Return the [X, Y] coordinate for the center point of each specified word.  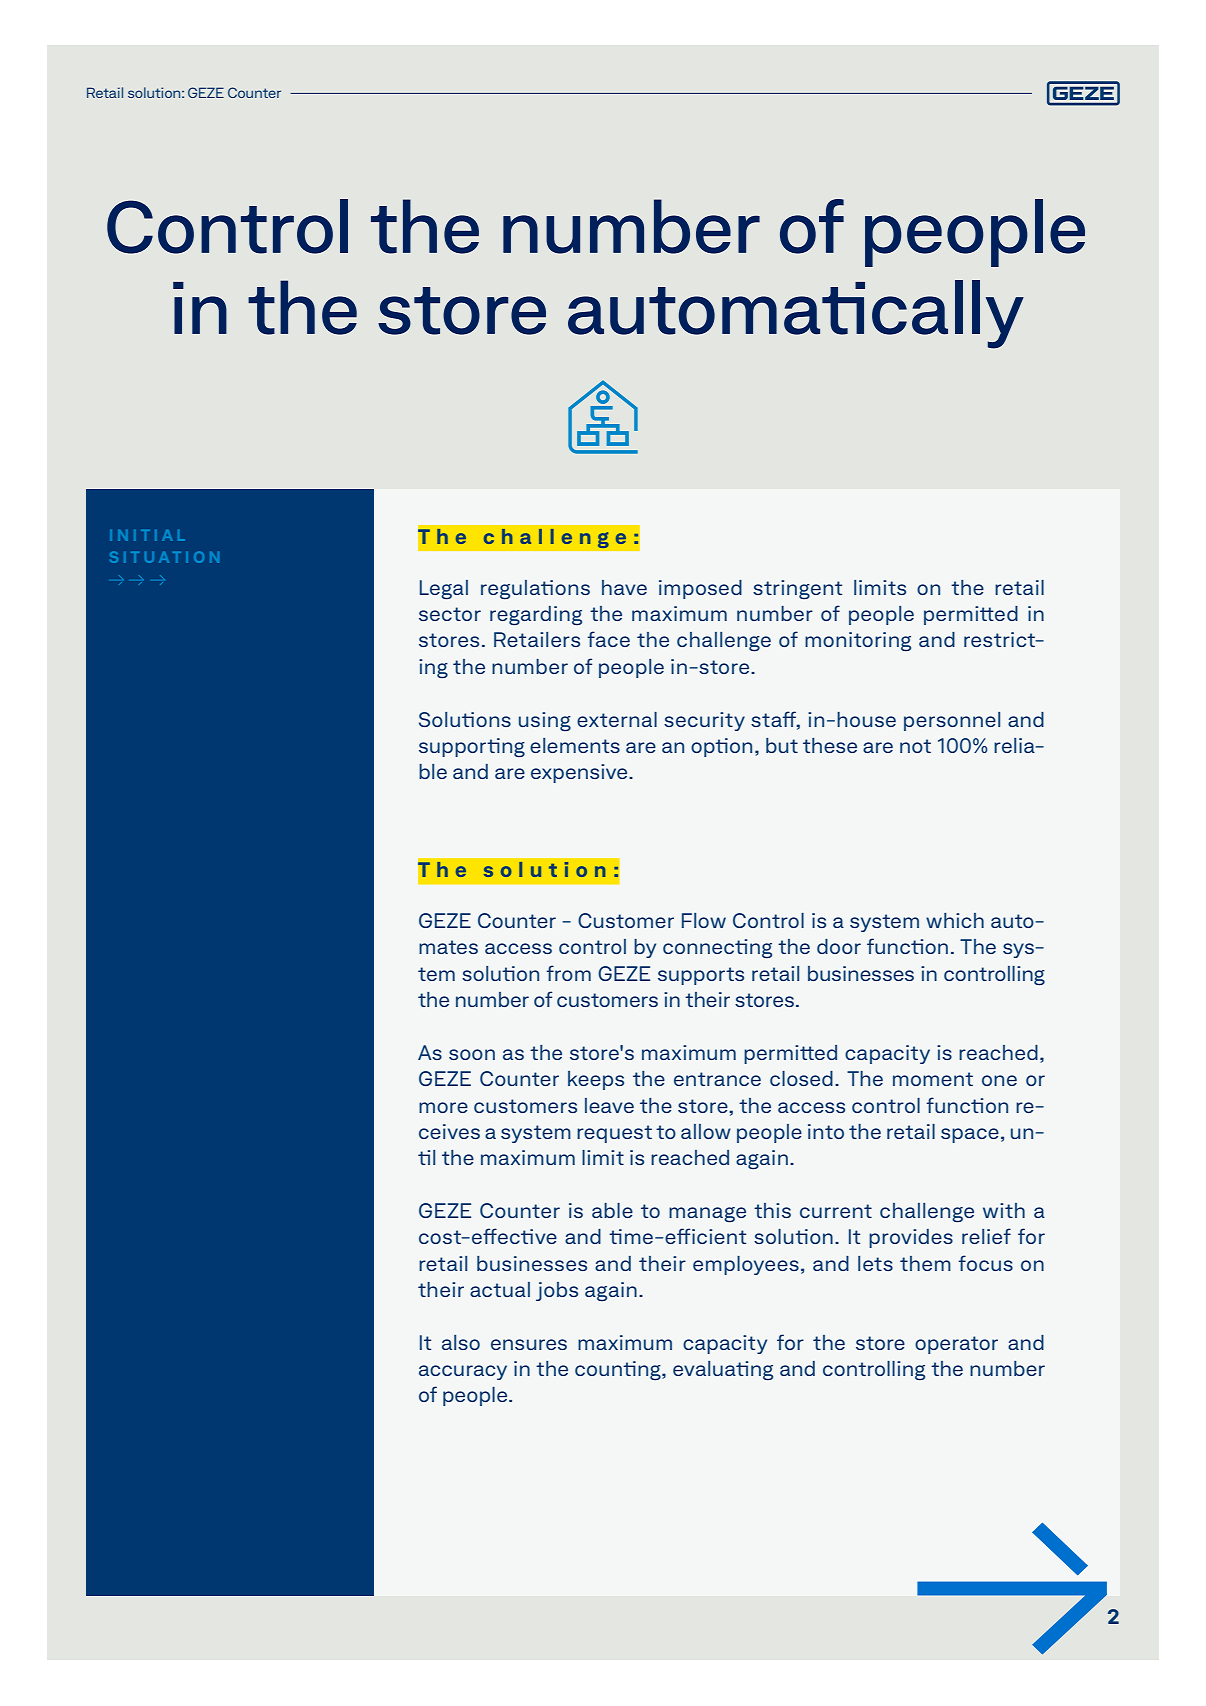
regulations [535, 590]
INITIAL [147, 535]
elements [575, 745]
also [461, 1342]
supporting [472, 748]
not [915, 746]
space [970, 1135]
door [839, 946]
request [614, 1134]
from [569, 973]
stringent [797, 590]
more [443, 1107]
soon [472, 1054]
